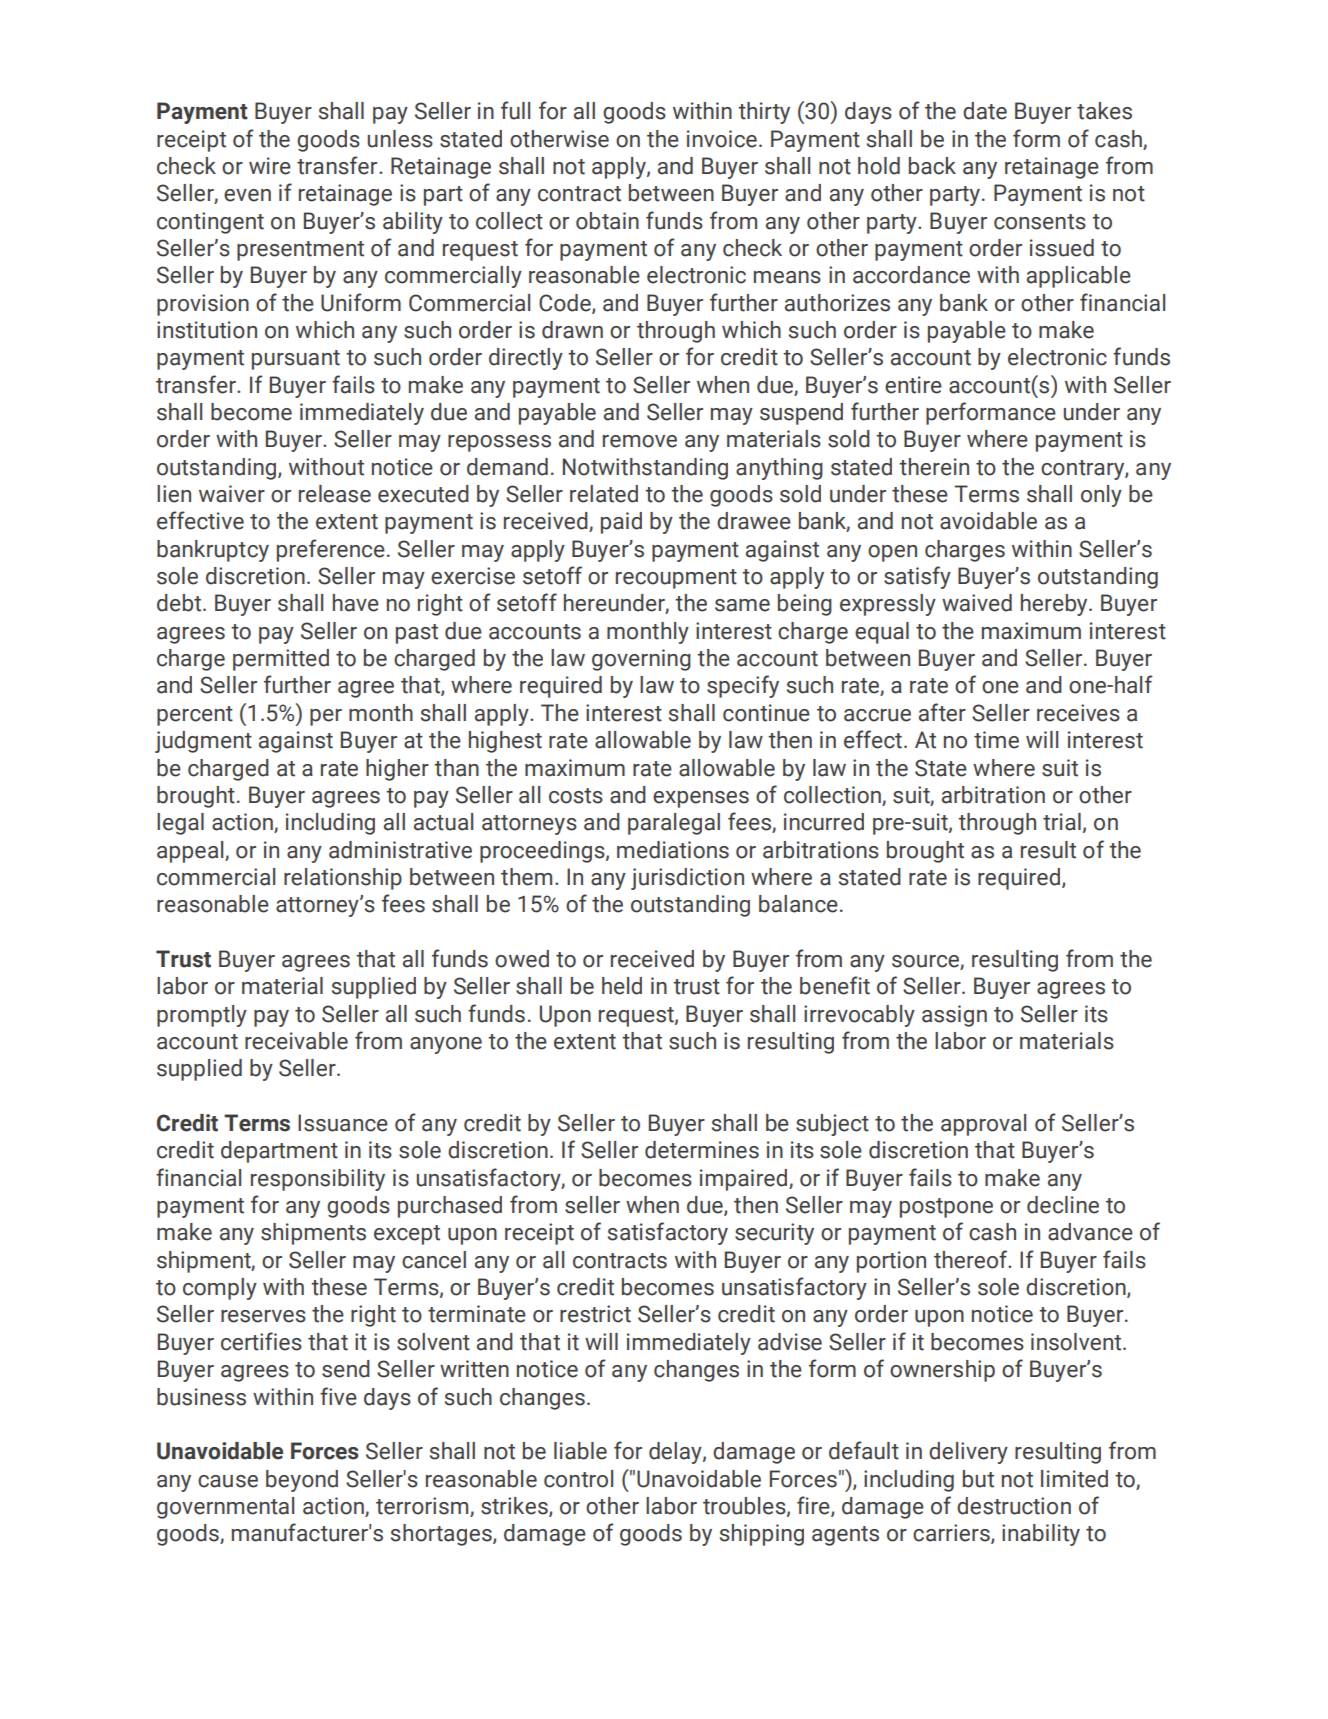  I want to click on relationship, so click(343, 879).
